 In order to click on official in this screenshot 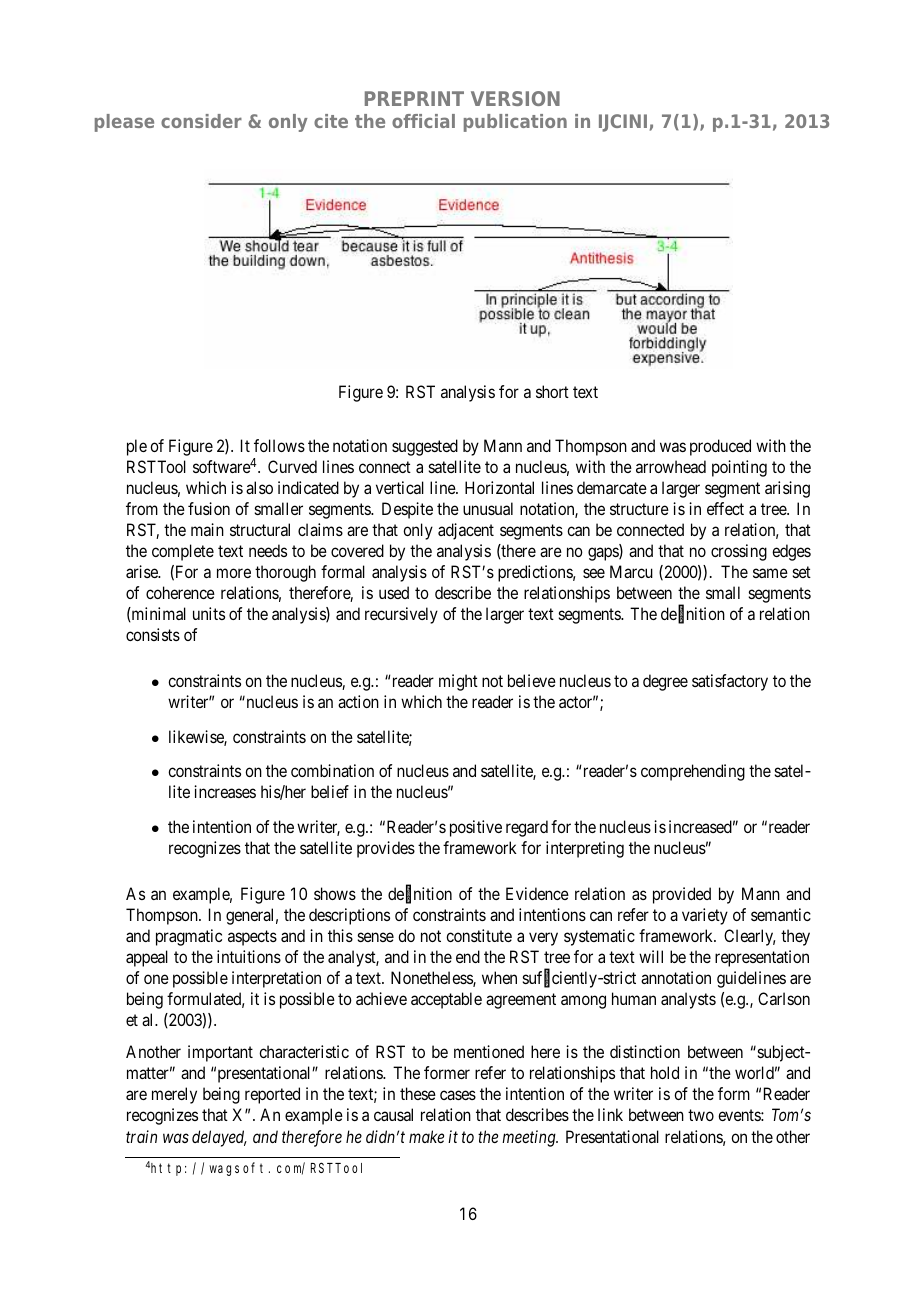, I will do `click(423, 121)`.
